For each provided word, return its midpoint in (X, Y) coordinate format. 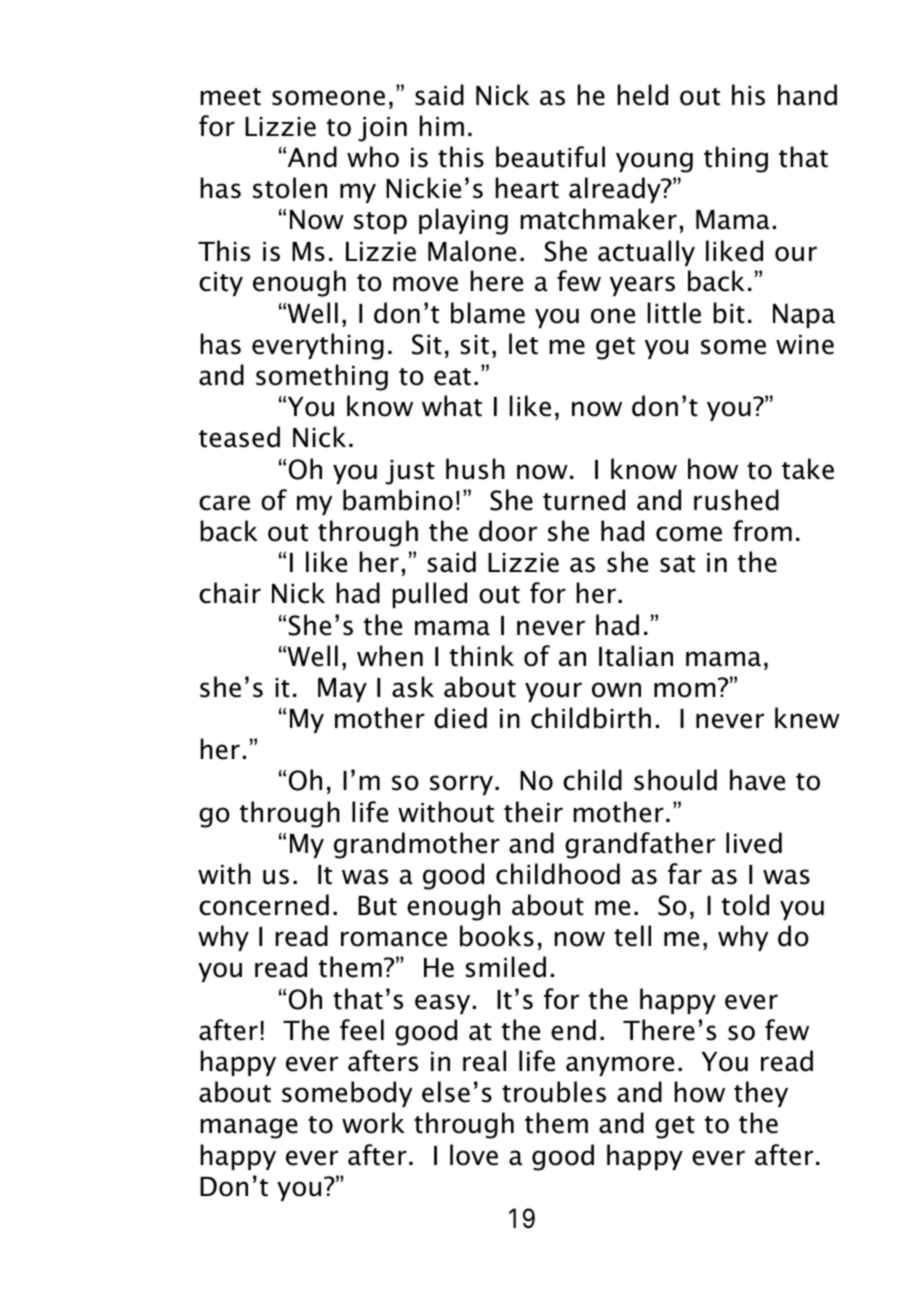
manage (249, 1128)
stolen (290, 188)
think (482, 656)
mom (685, 690)
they (761, 1094)
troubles (554, 1092)
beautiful (550, 157)
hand (807, 95)
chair (230, 593)
